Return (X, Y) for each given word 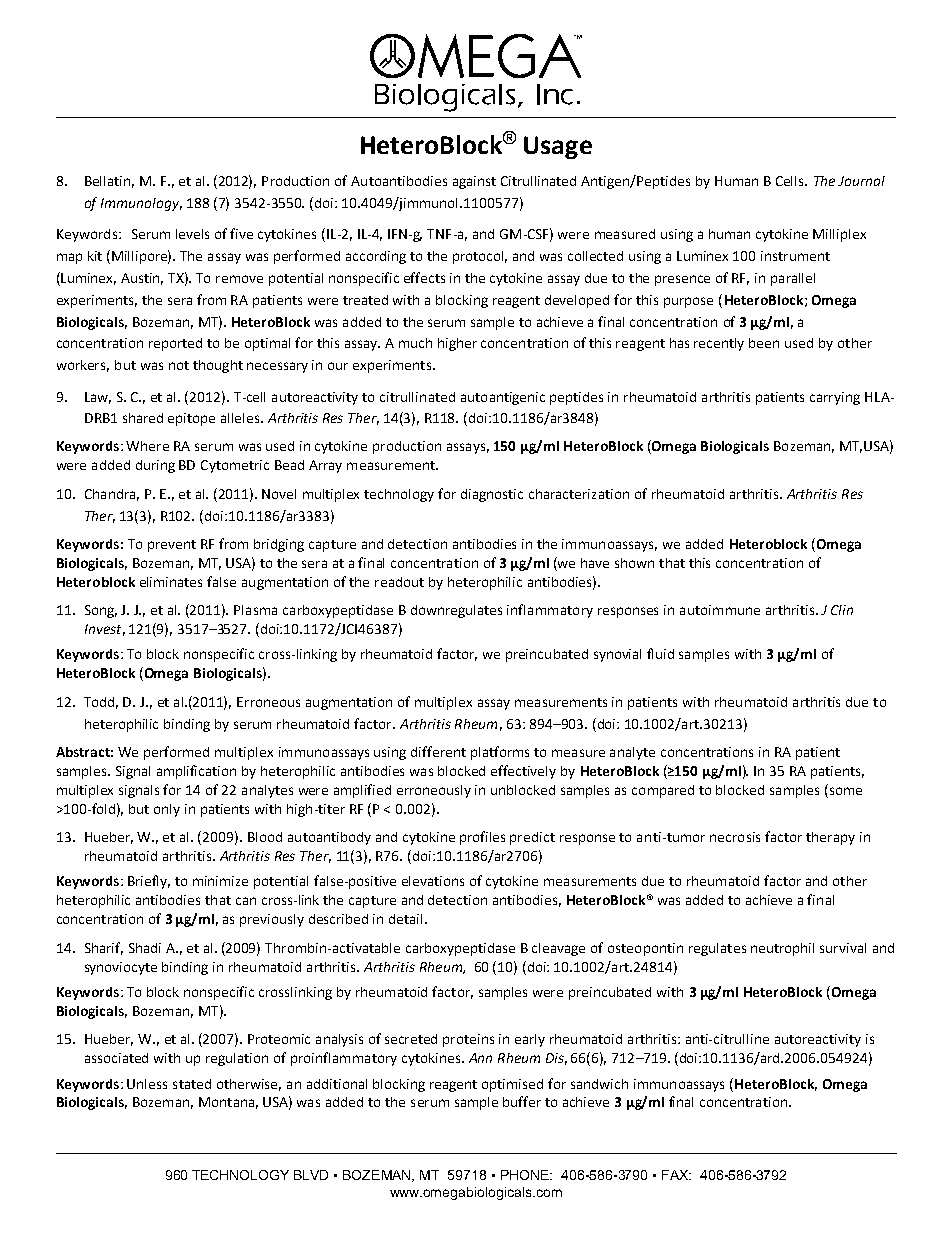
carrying (835, 398)
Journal (861, 181)
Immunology (141, 204)
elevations (433, 881)
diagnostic (492, 495)
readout (399, 582)
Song (101, 611)
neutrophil (782, 949)
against (474, 182)
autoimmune (720, 610)
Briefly (149, 882)
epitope (191, 419)
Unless (147, 1084)
